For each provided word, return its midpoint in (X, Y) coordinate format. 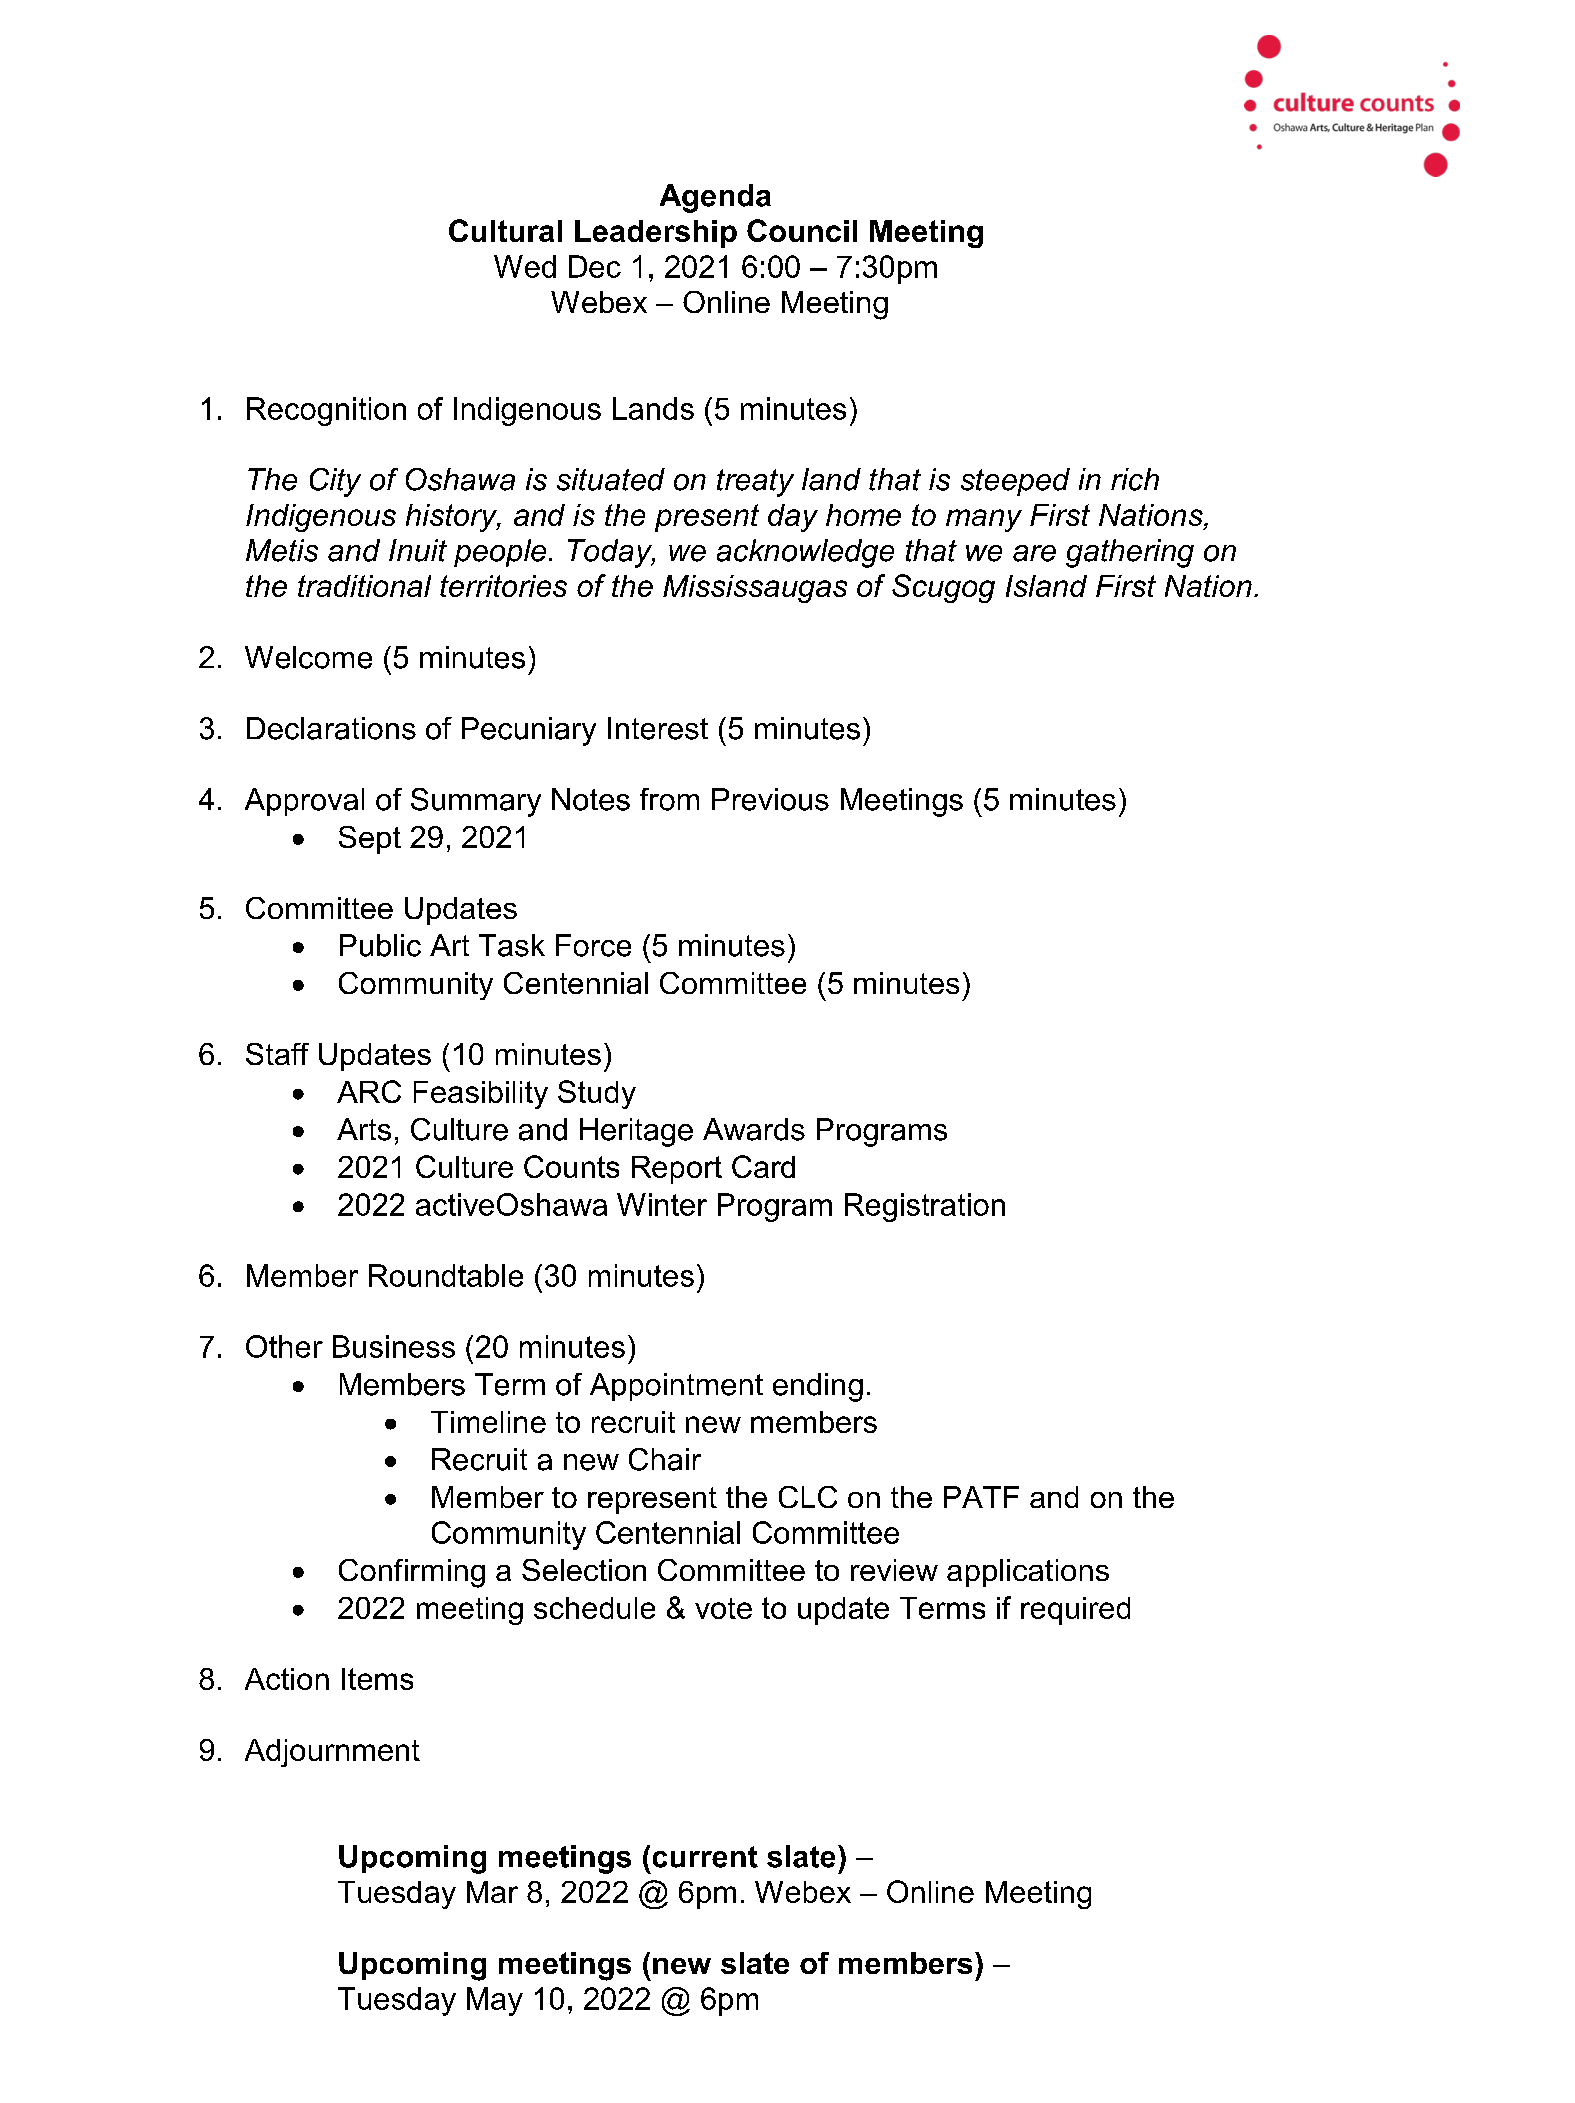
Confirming (412, 1573)
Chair (665, 1459)
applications (1028, 1573)
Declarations (331, 728)
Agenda (715, 198)
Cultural (505, 230)
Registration (925, 1207)
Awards (754, 1129)
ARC (369, 1091)
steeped (1015, 482)
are (1034, 553)
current (705, 1857)
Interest (658, 728)
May (495, 2001)
